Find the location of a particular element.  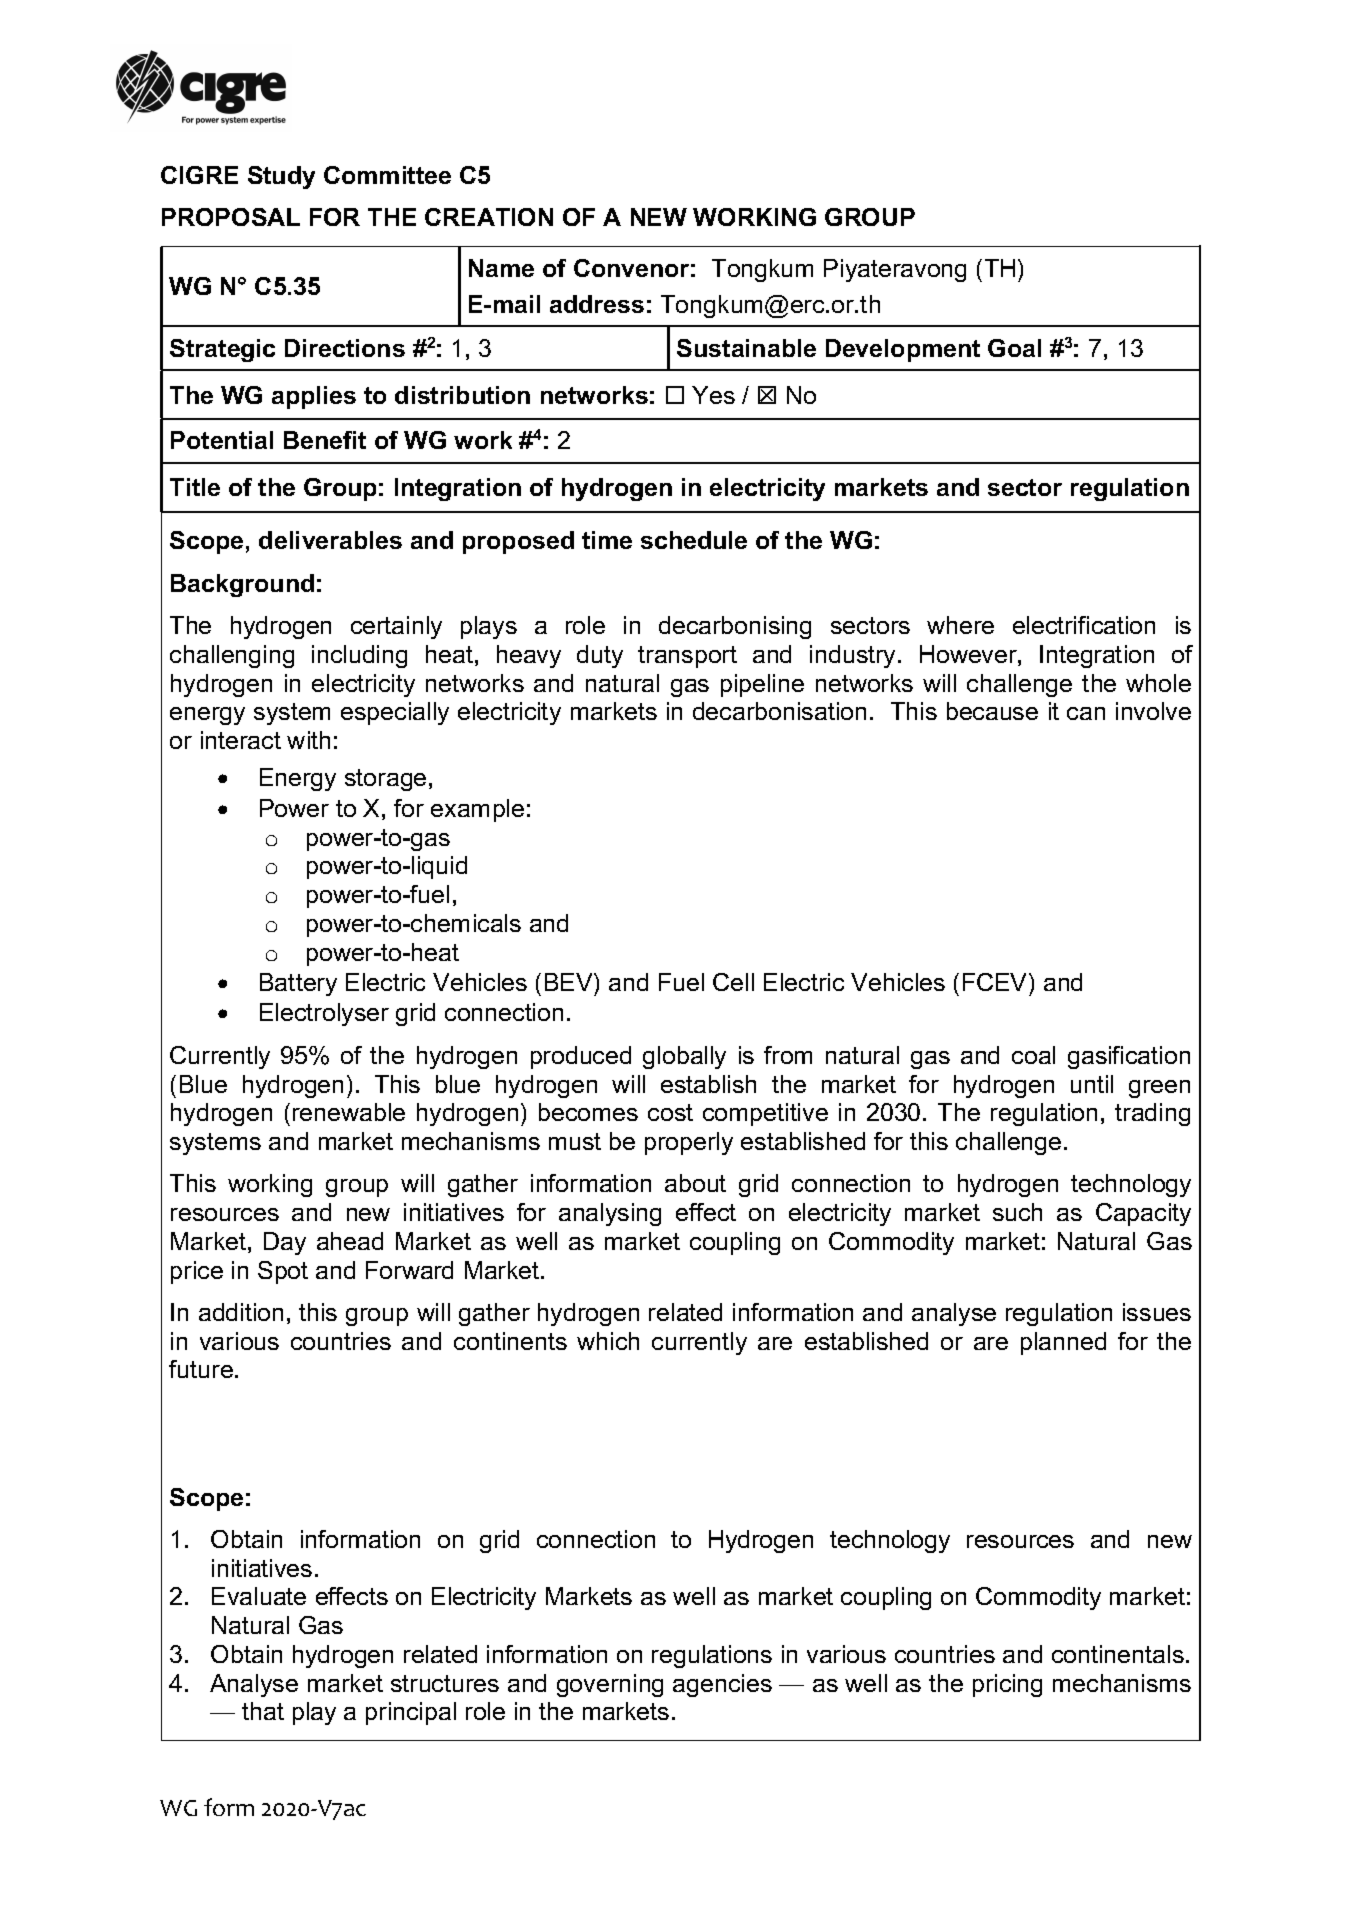

such is located at coordinates (1017, 1212).
